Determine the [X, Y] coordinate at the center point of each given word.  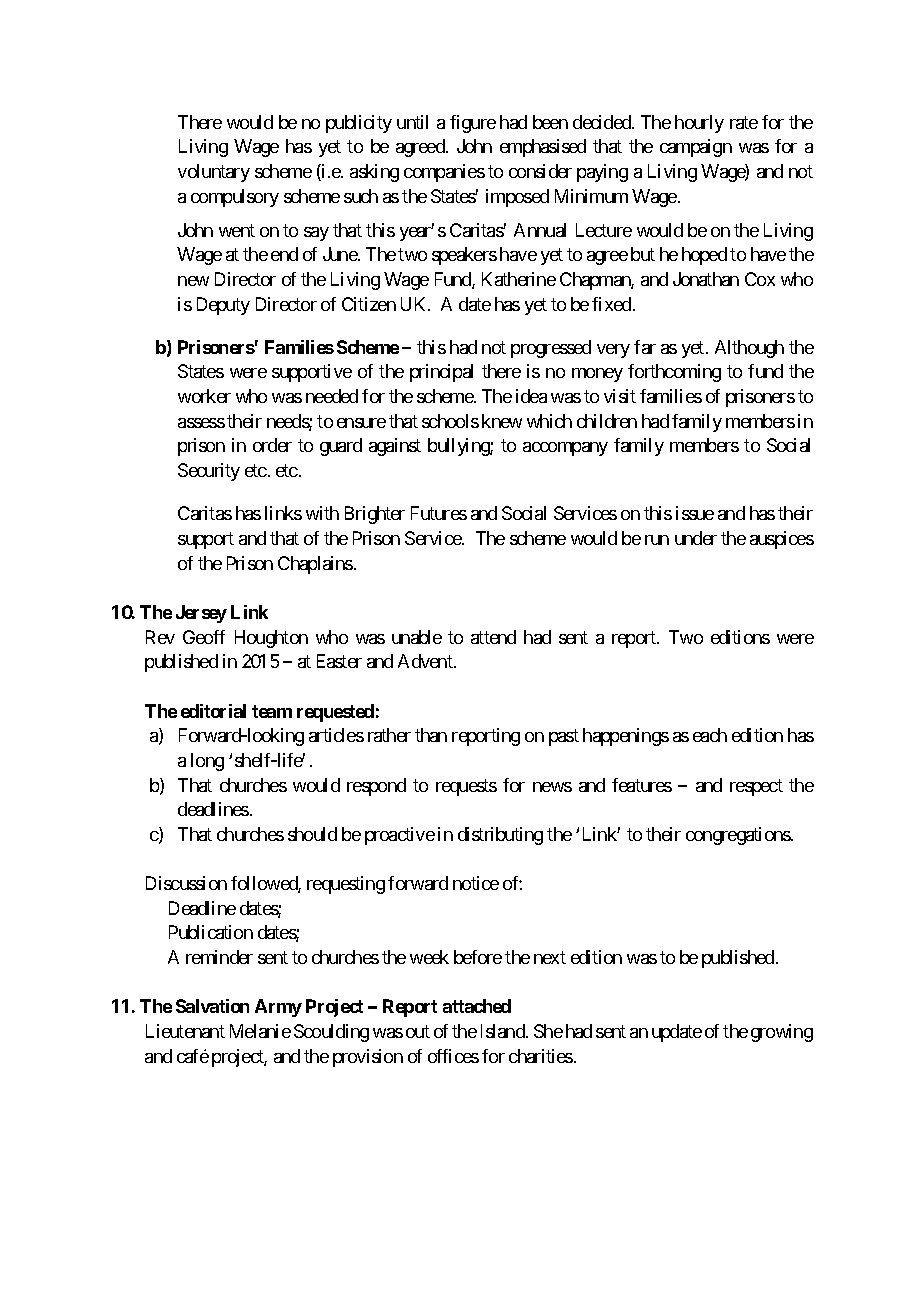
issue [695, 513]
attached [477, 1006]
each [710, 735]
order [272, 445]
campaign [696, 148]
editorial [213, 711]
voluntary [214, 173]
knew [502, 421]
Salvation [212, 1006]
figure [473, 124]
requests [466, 787]
